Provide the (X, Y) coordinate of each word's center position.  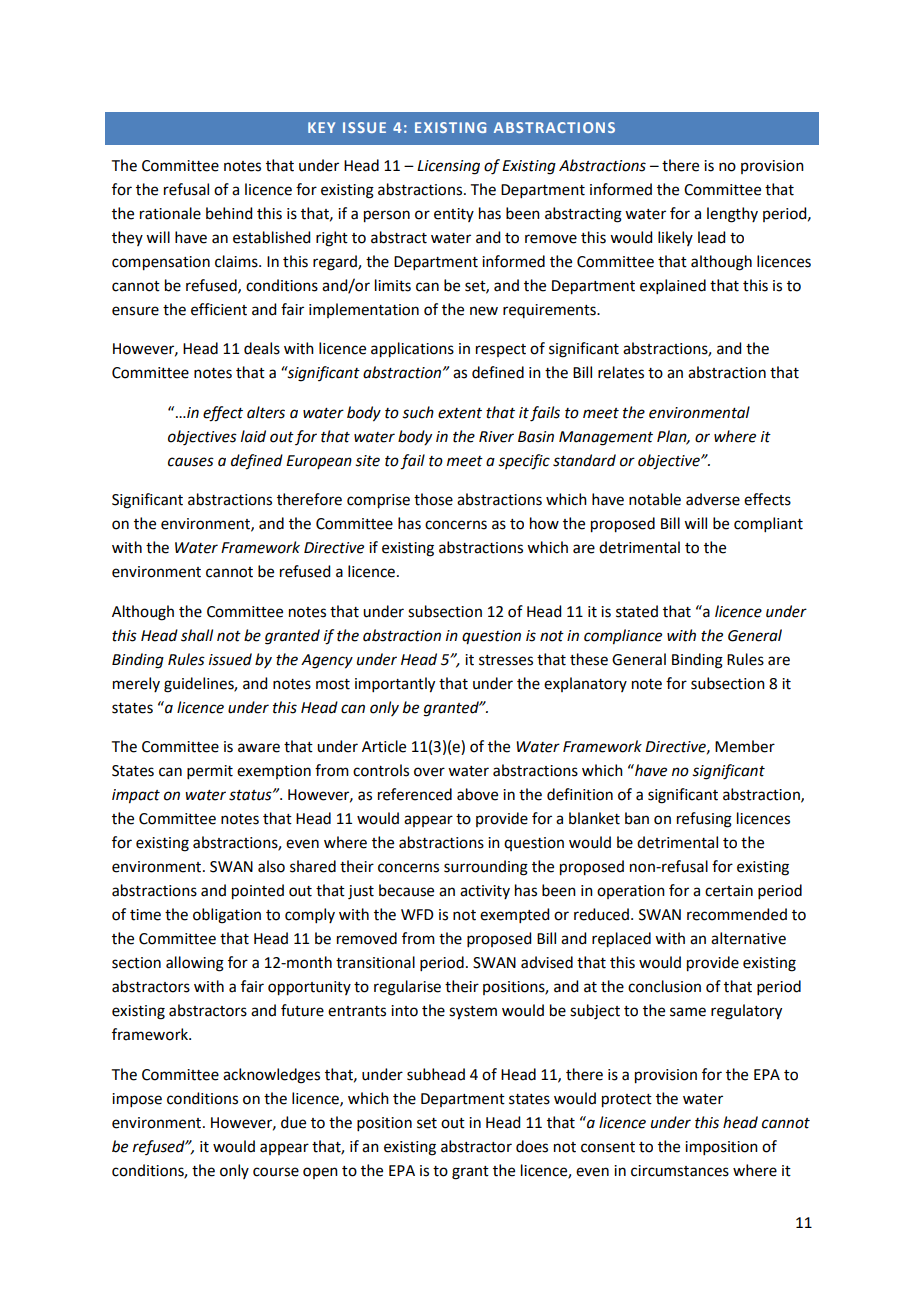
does (532, 1146)
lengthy (732, 215)
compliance (623, 637)
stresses (506, 660)
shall (197, 635)
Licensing (448, 167)
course (276, 1172)
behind (229, 213)
